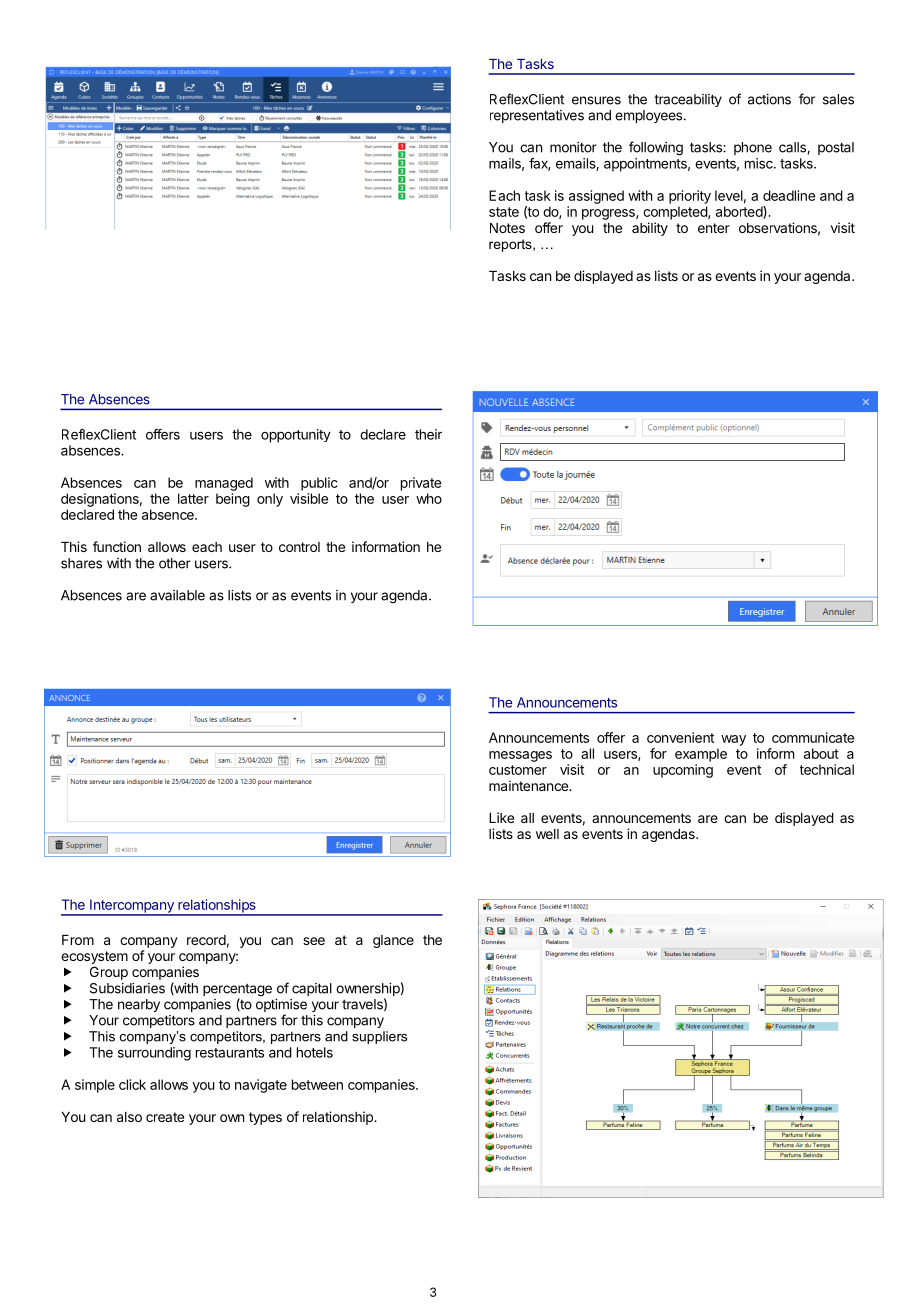  I want to click on who, so click(429, 498).
